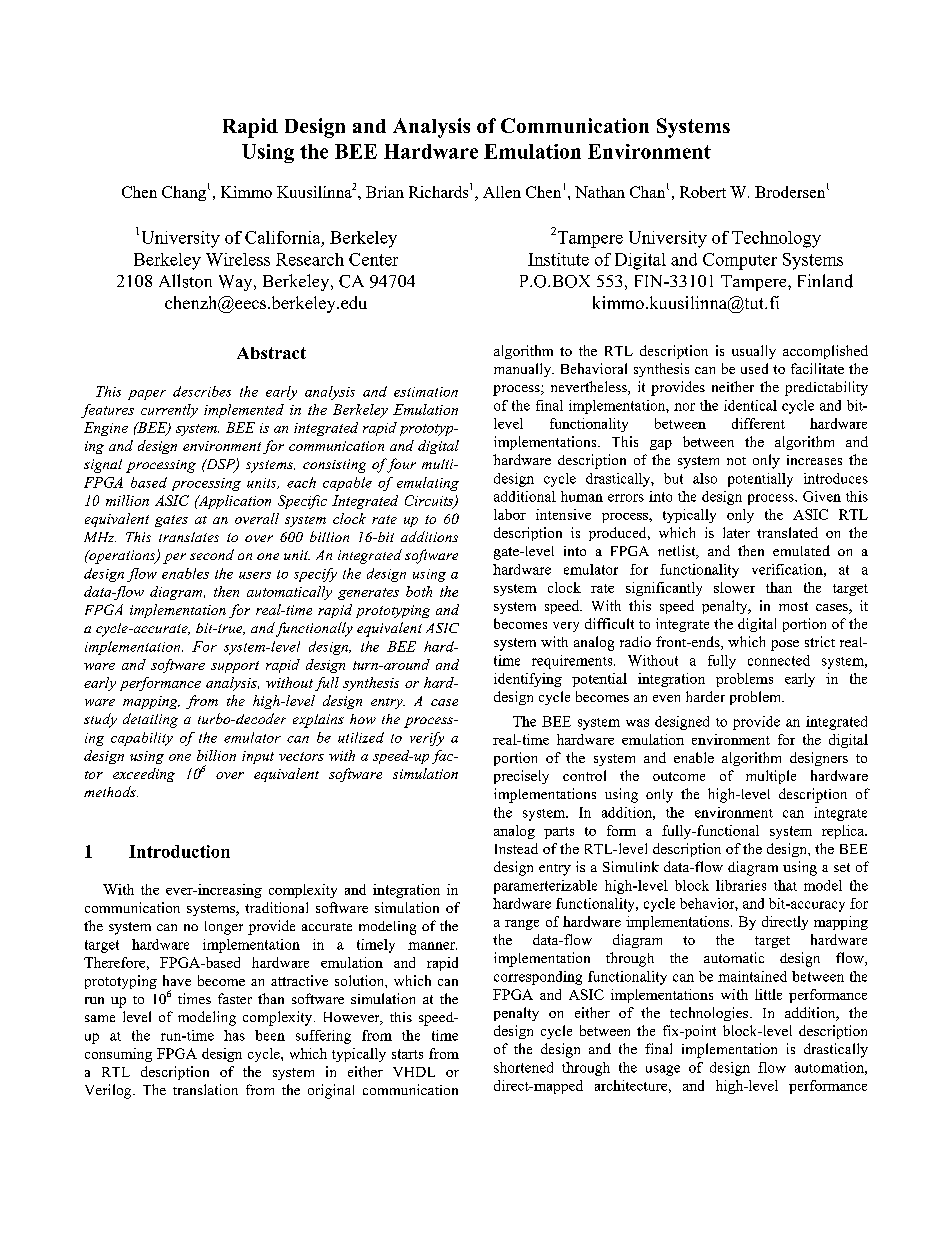 This screenshot has width=952, height=1233. What do you see at coordinates (785, 645) in the screenshot?
I see `pose` at bounding box center [785, 645].
